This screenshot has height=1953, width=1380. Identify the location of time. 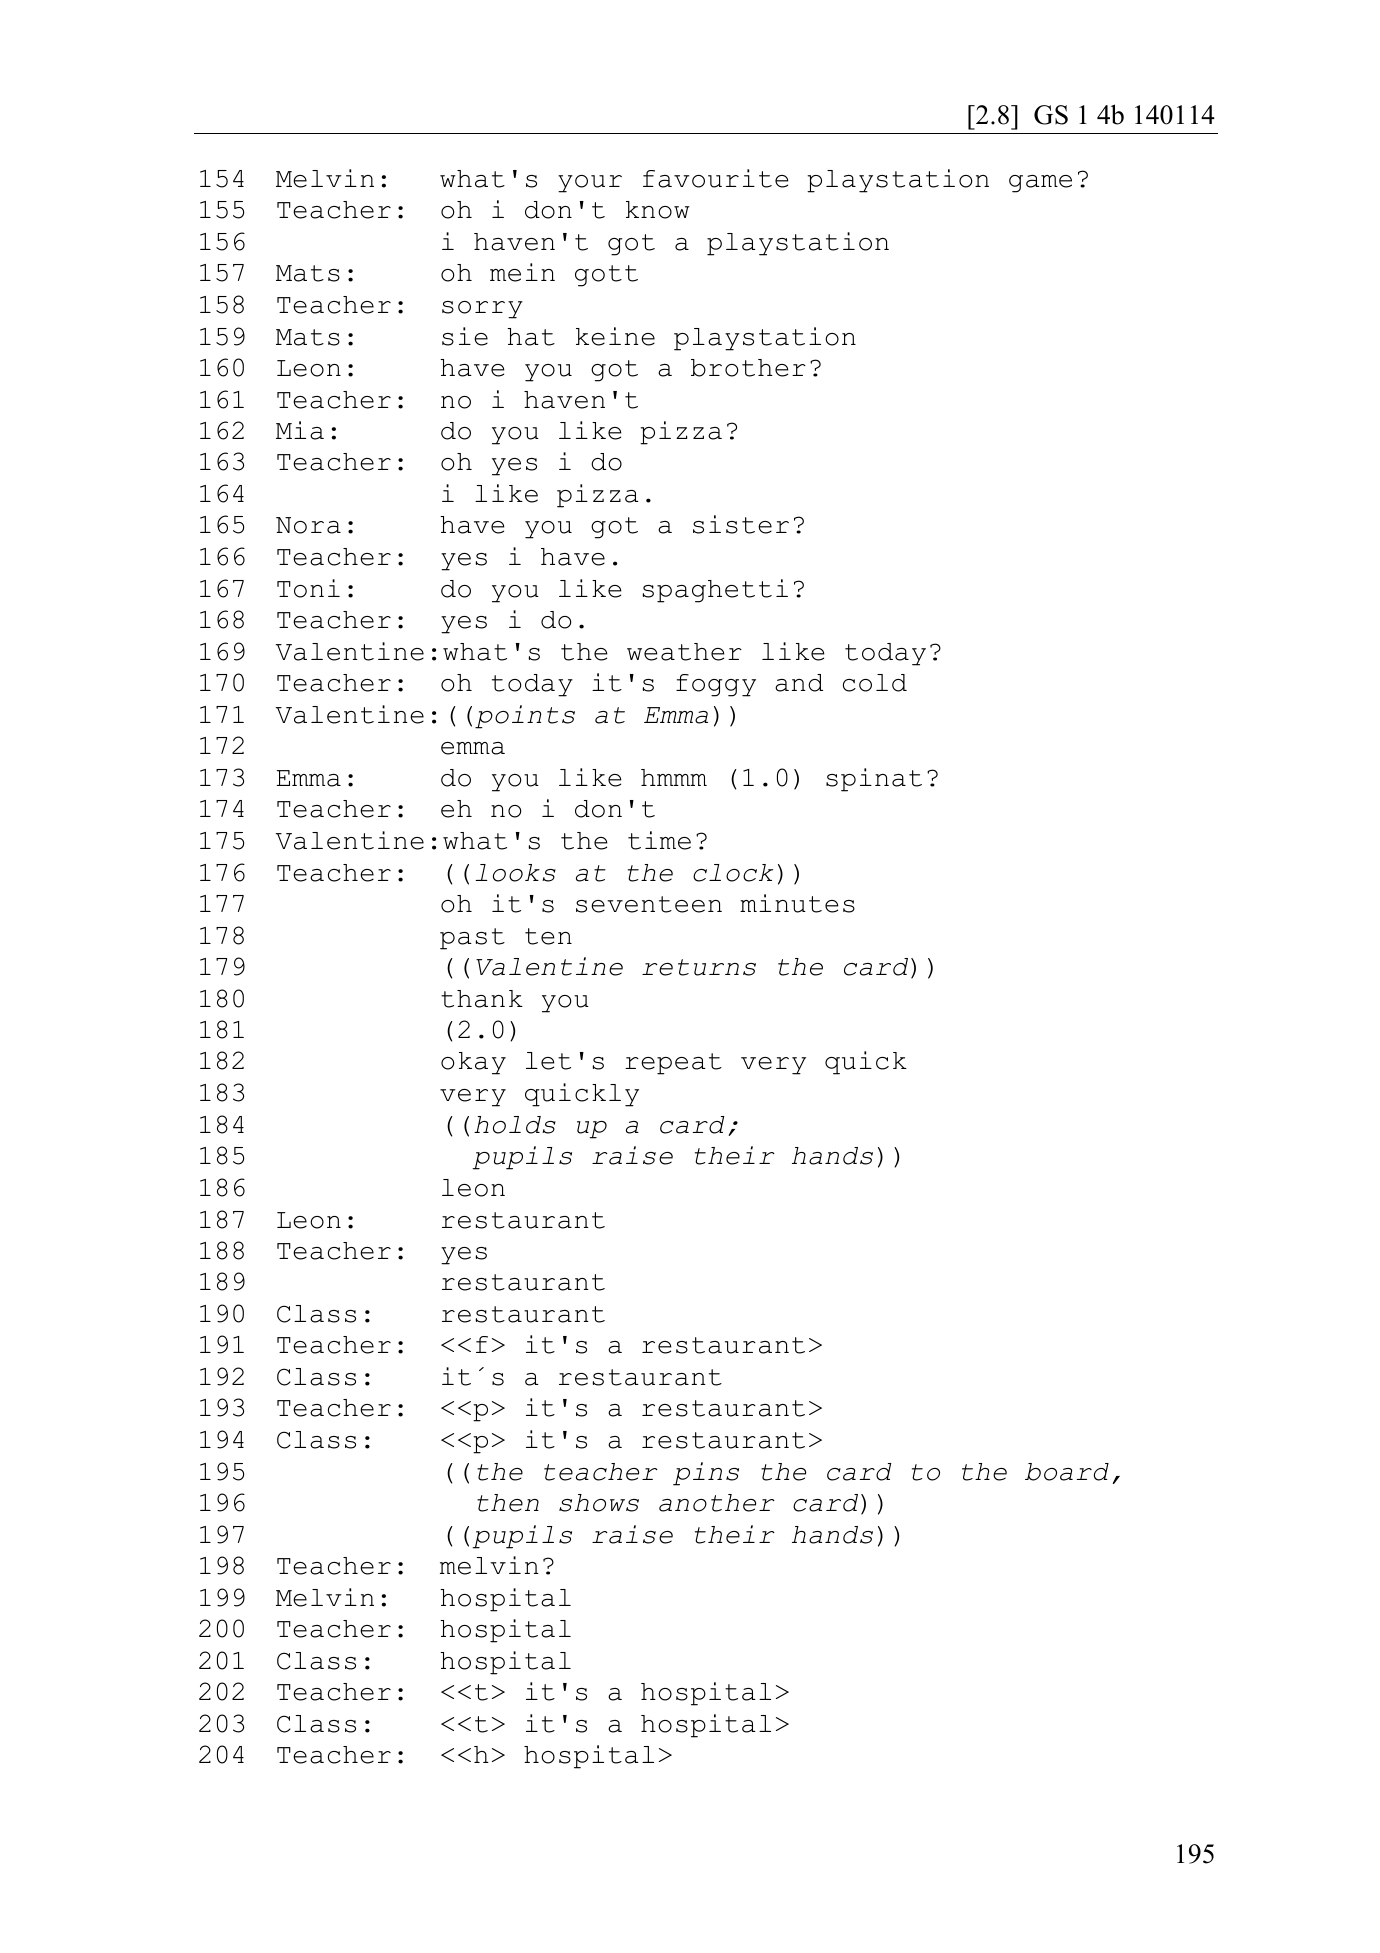
(659, 840).
